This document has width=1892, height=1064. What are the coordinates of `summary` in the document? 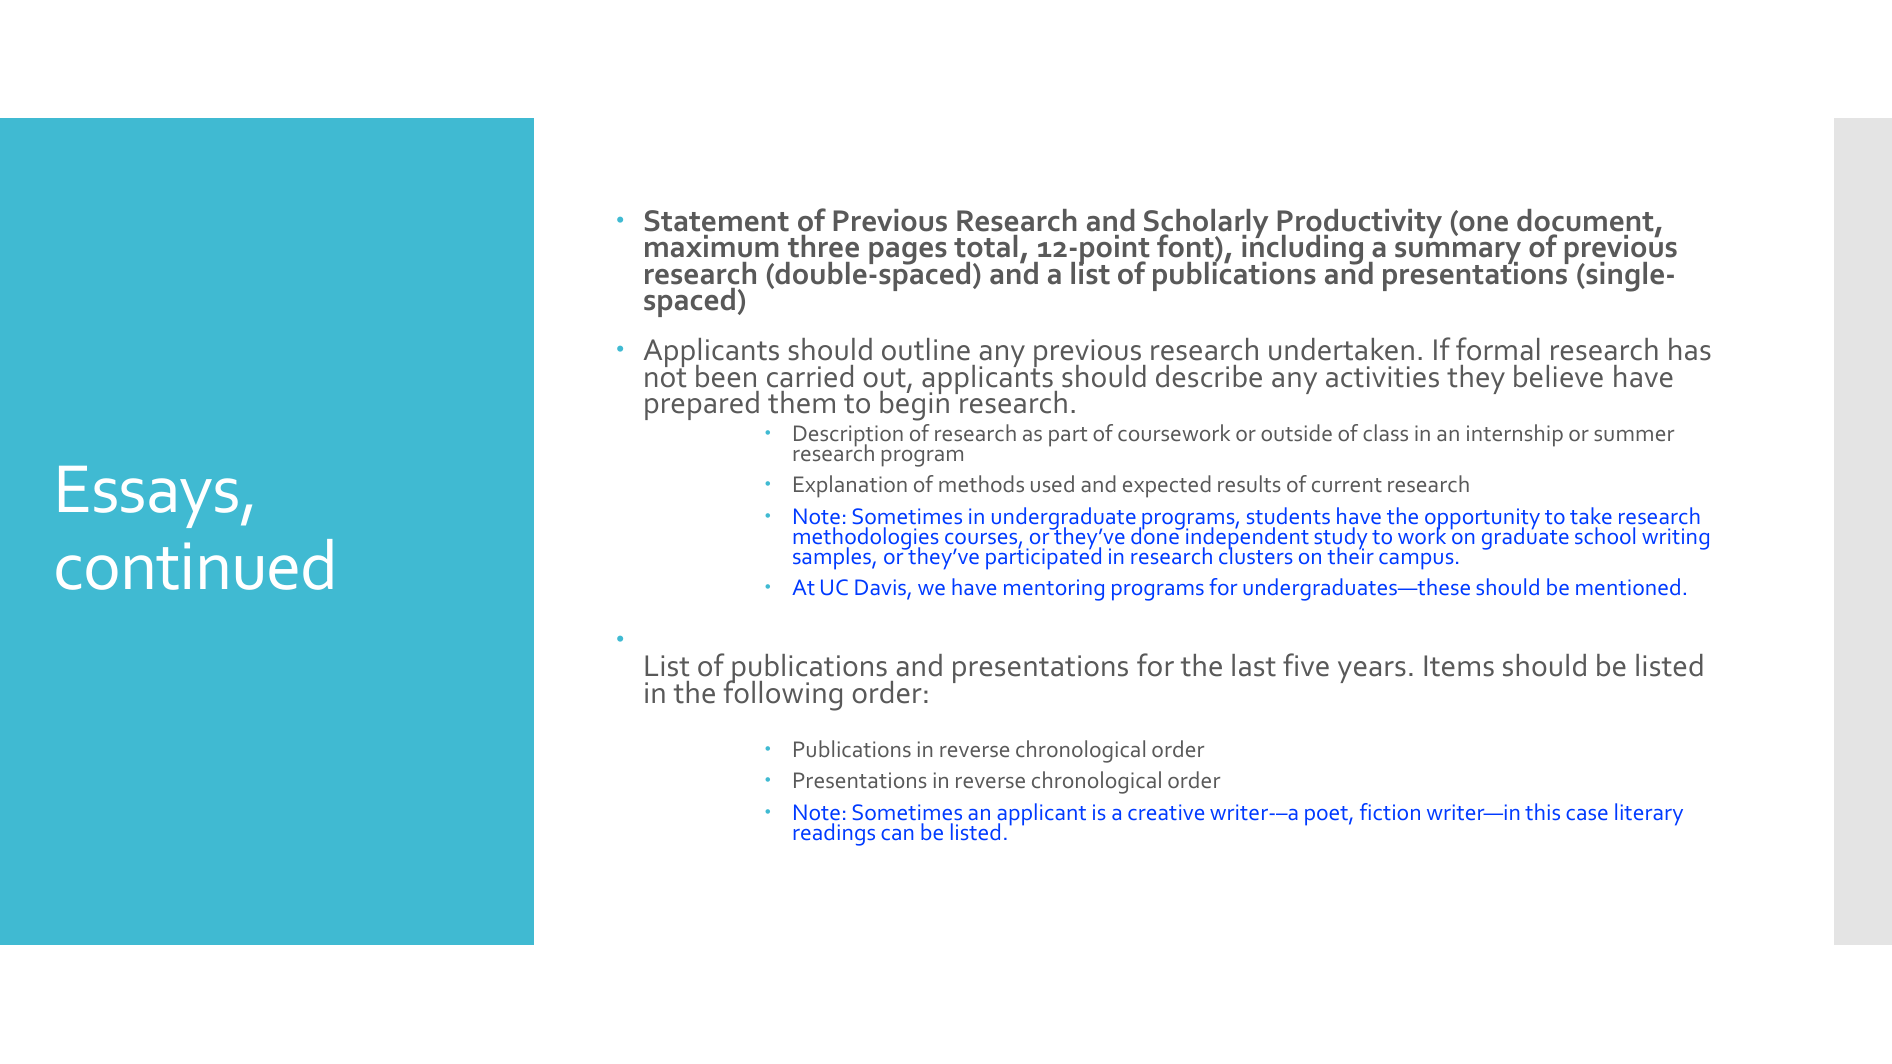 It's located at (1458, 254).
